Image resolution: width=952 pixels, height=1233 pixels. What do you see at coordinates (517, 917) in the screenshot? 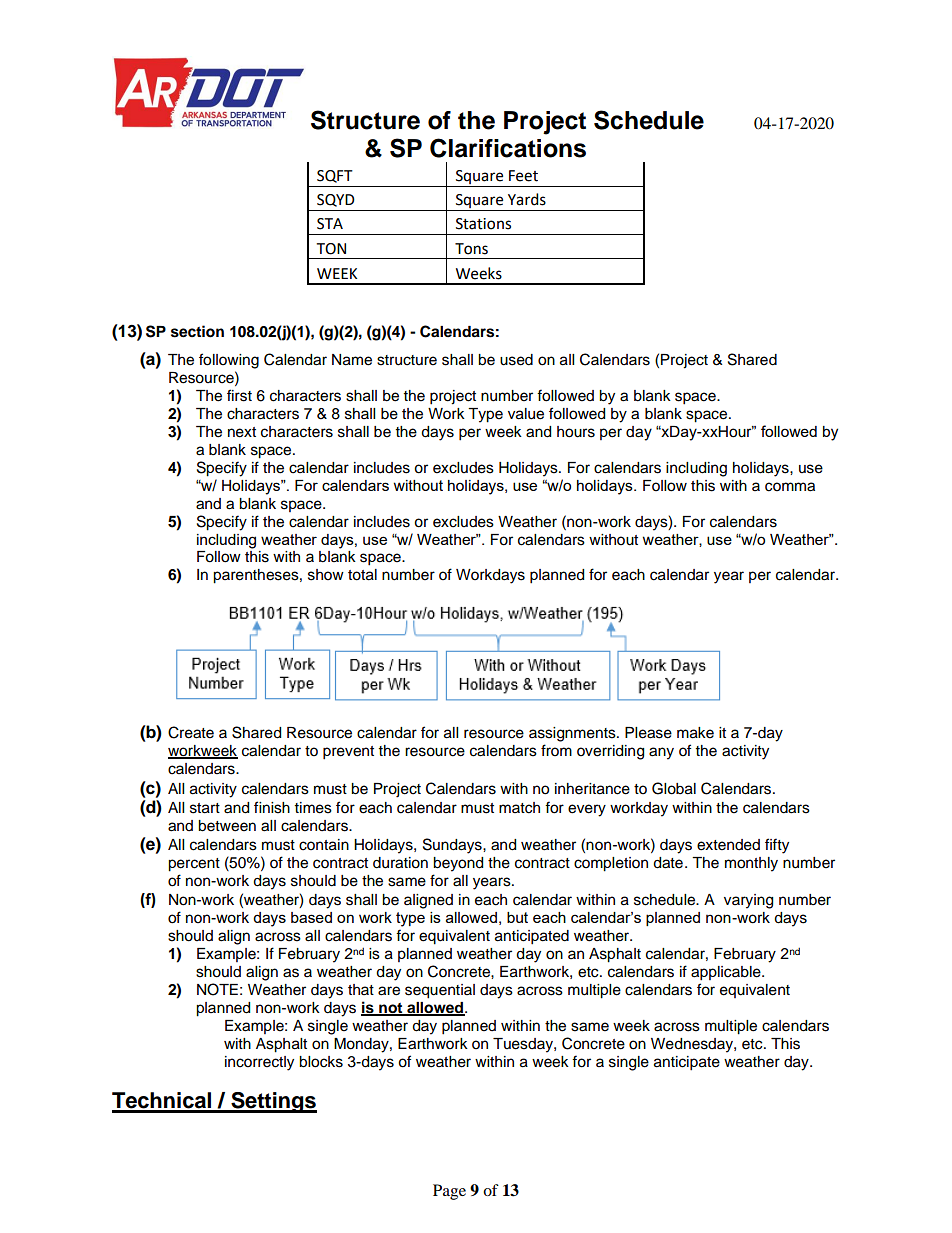
I see `but` at bounding box center [517, 917].
